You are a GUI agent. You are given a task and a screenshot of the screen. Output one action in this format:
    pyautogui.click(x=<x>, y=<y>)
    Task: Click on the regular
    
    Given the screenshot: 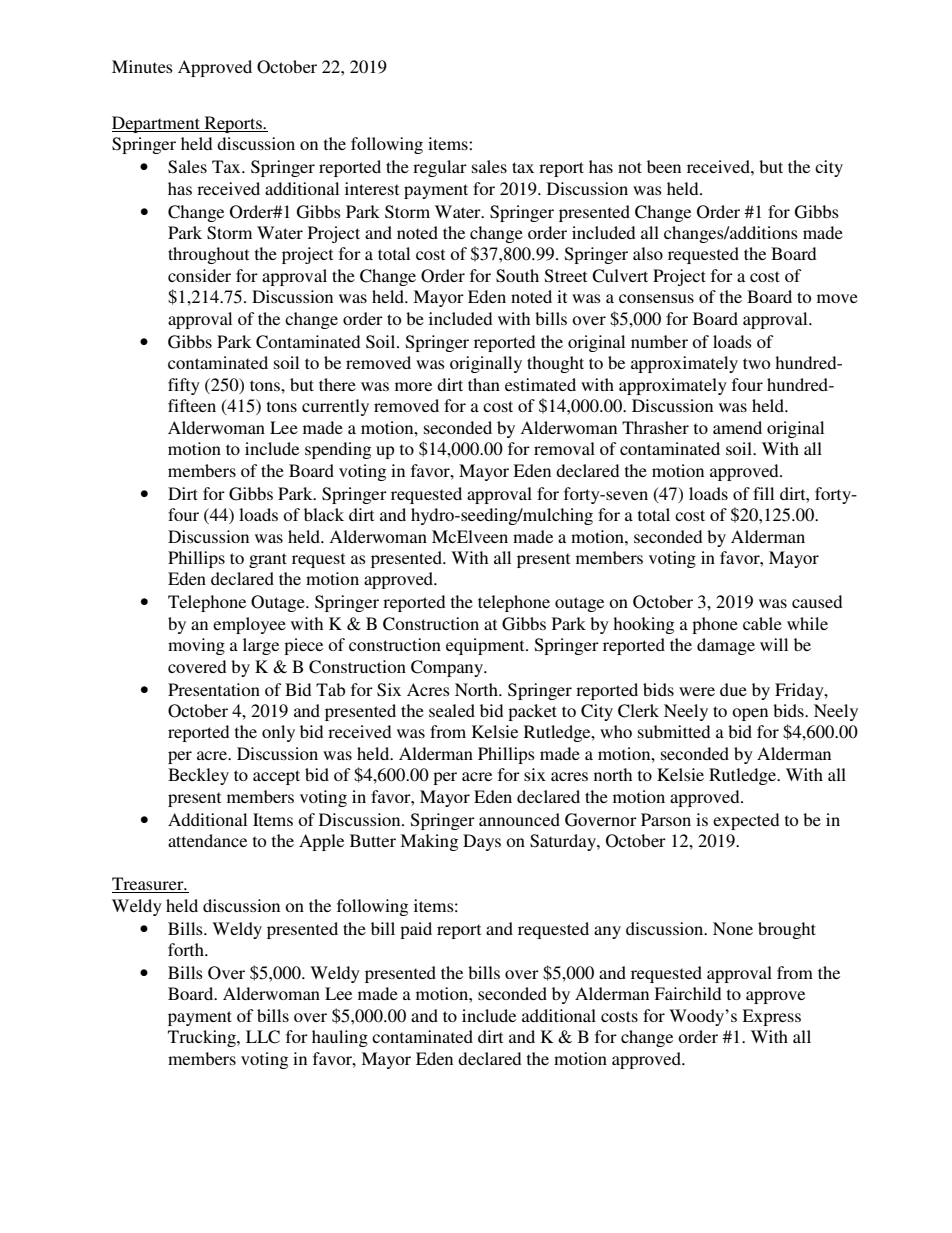 What is the action you would take?
    pyautogui.click(x=440, y=168)
